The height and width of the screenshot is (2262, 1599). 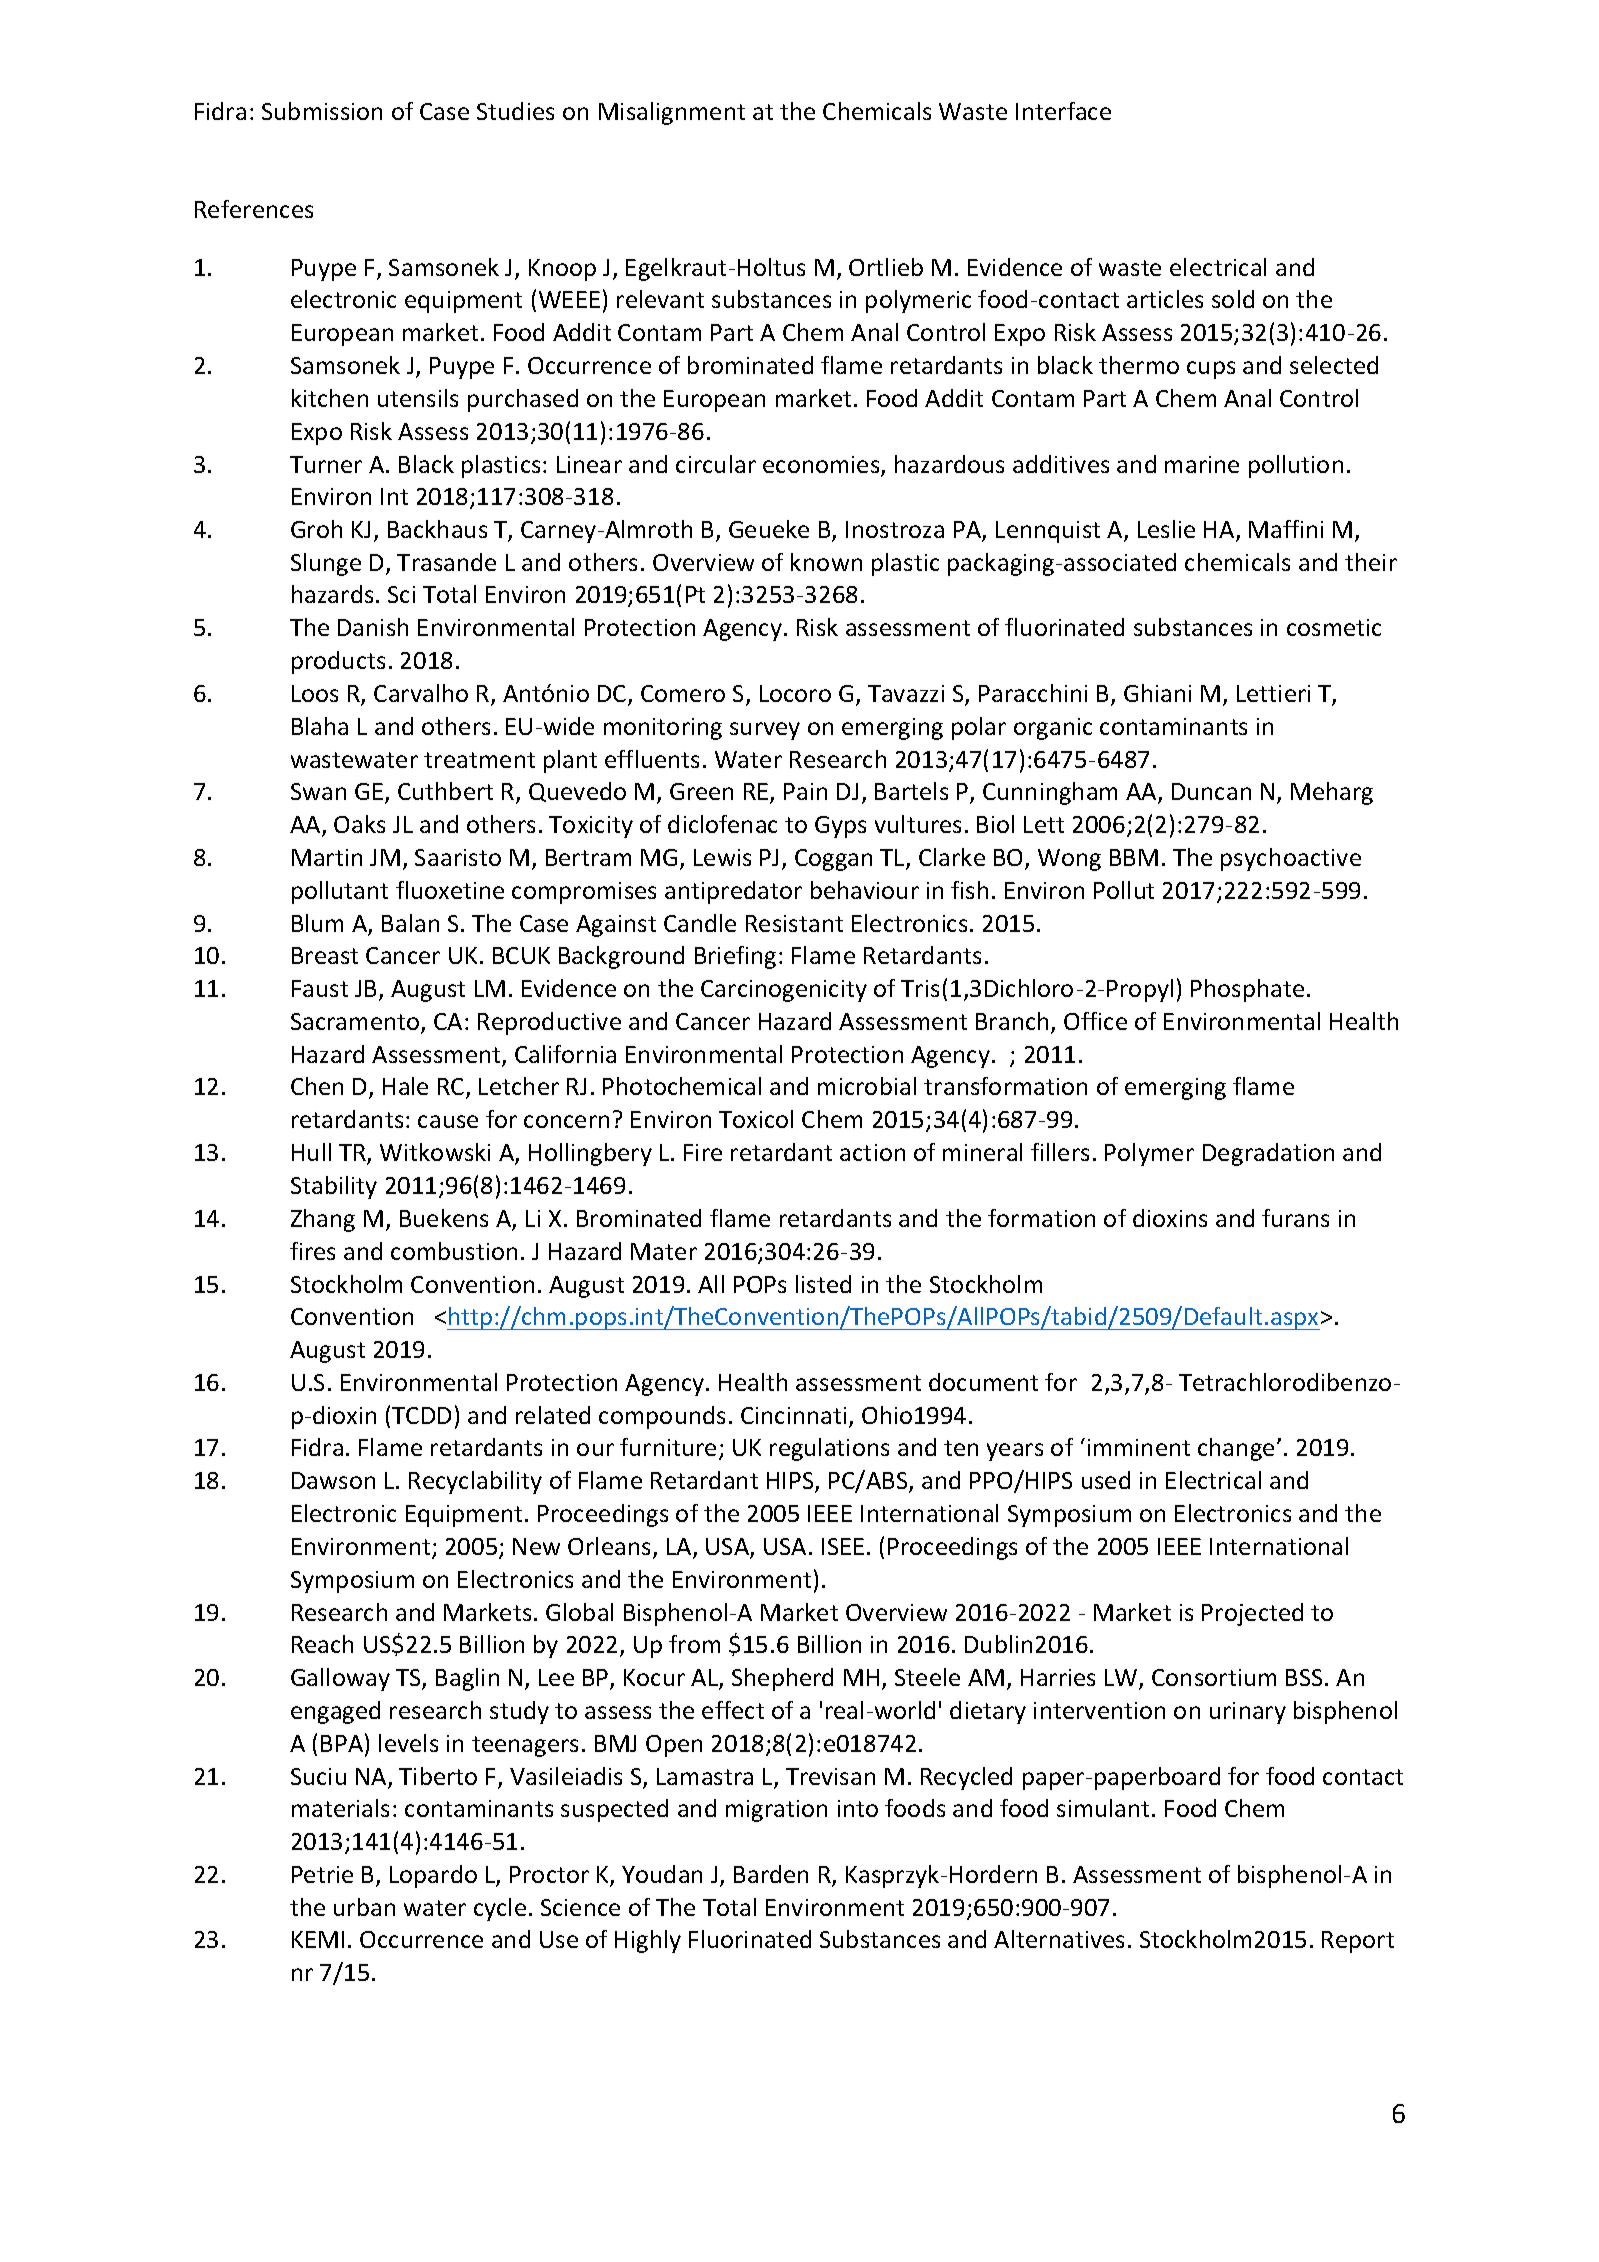 I want to click on sold, so click(x=1233, y=299).
